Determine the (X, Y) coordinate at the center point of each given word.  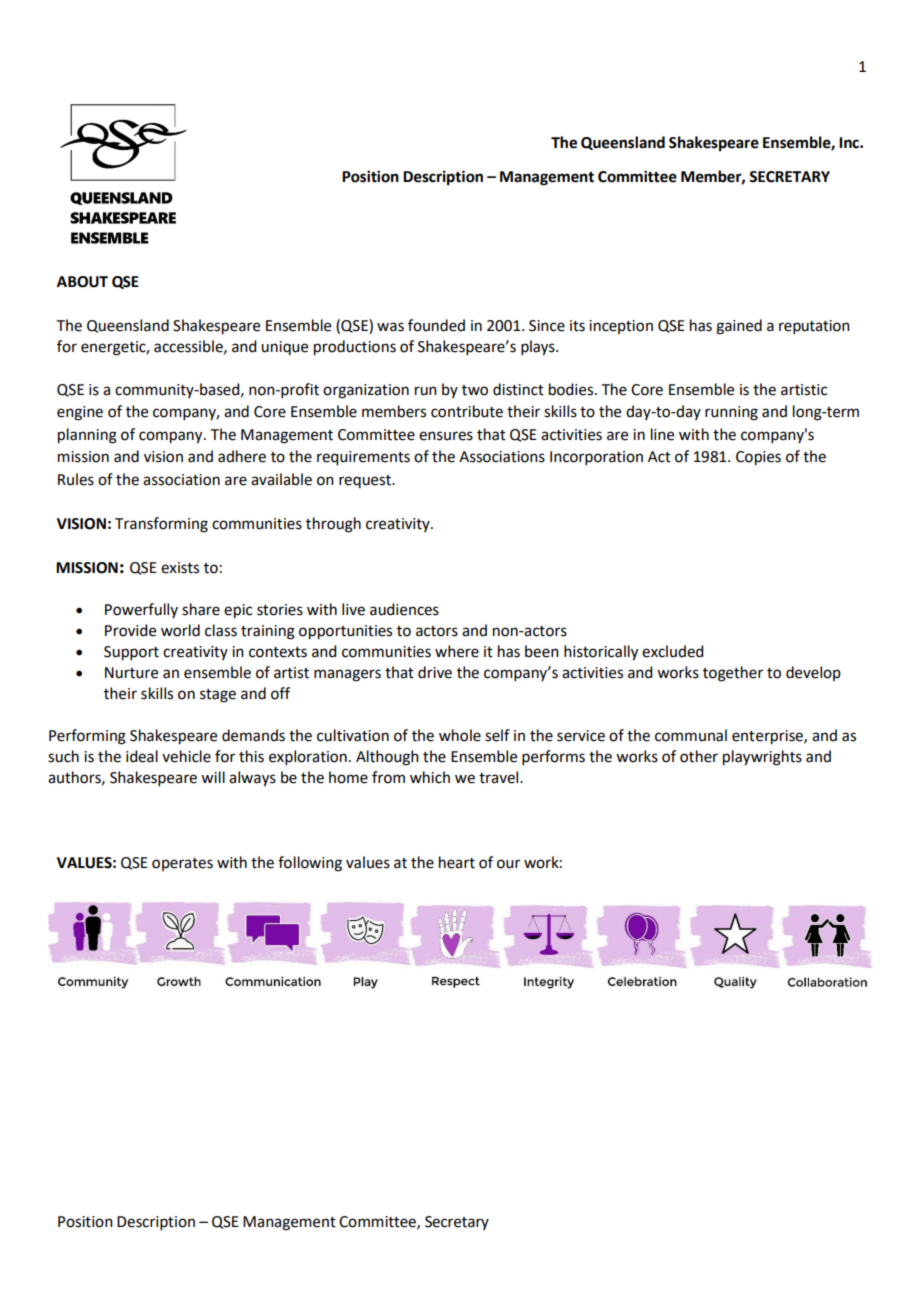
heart (457, 862)
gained (739, 327)
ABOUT (82, 282)
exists (180, 568)
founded (436, 325)
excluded (672, 651)
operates (182, 864)
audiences (404, 609)
